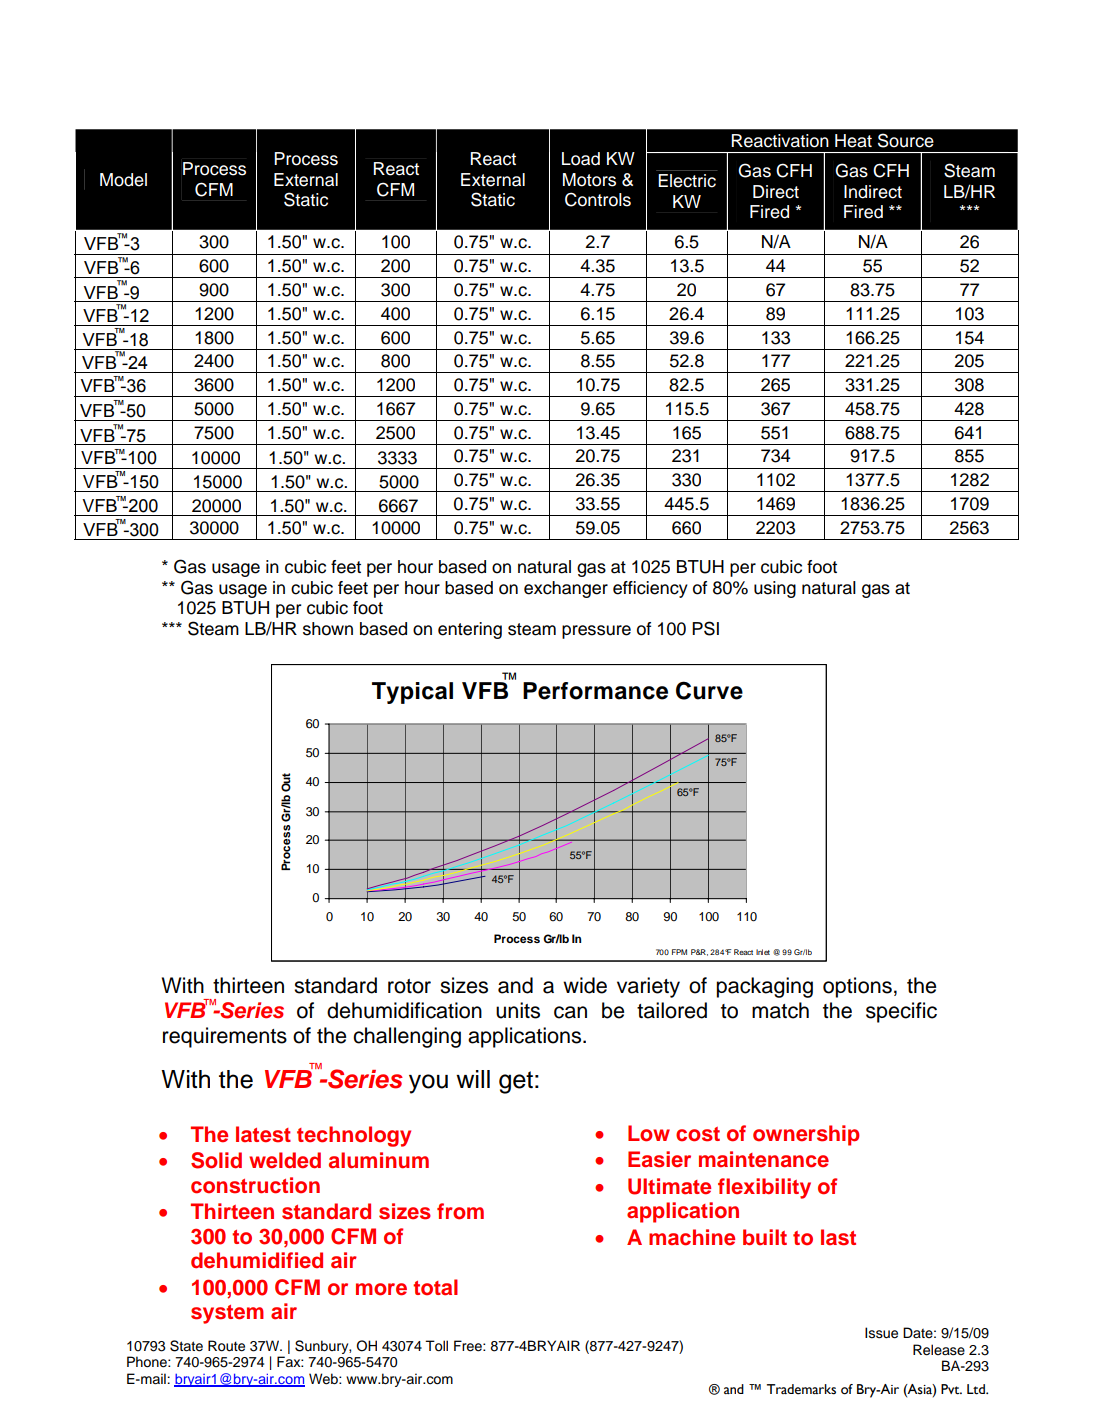 This screenshot has height=1422, width=1099. Describe the element at coordinates (806, 1135) in the screenshot. I see `ownership` at that location.
